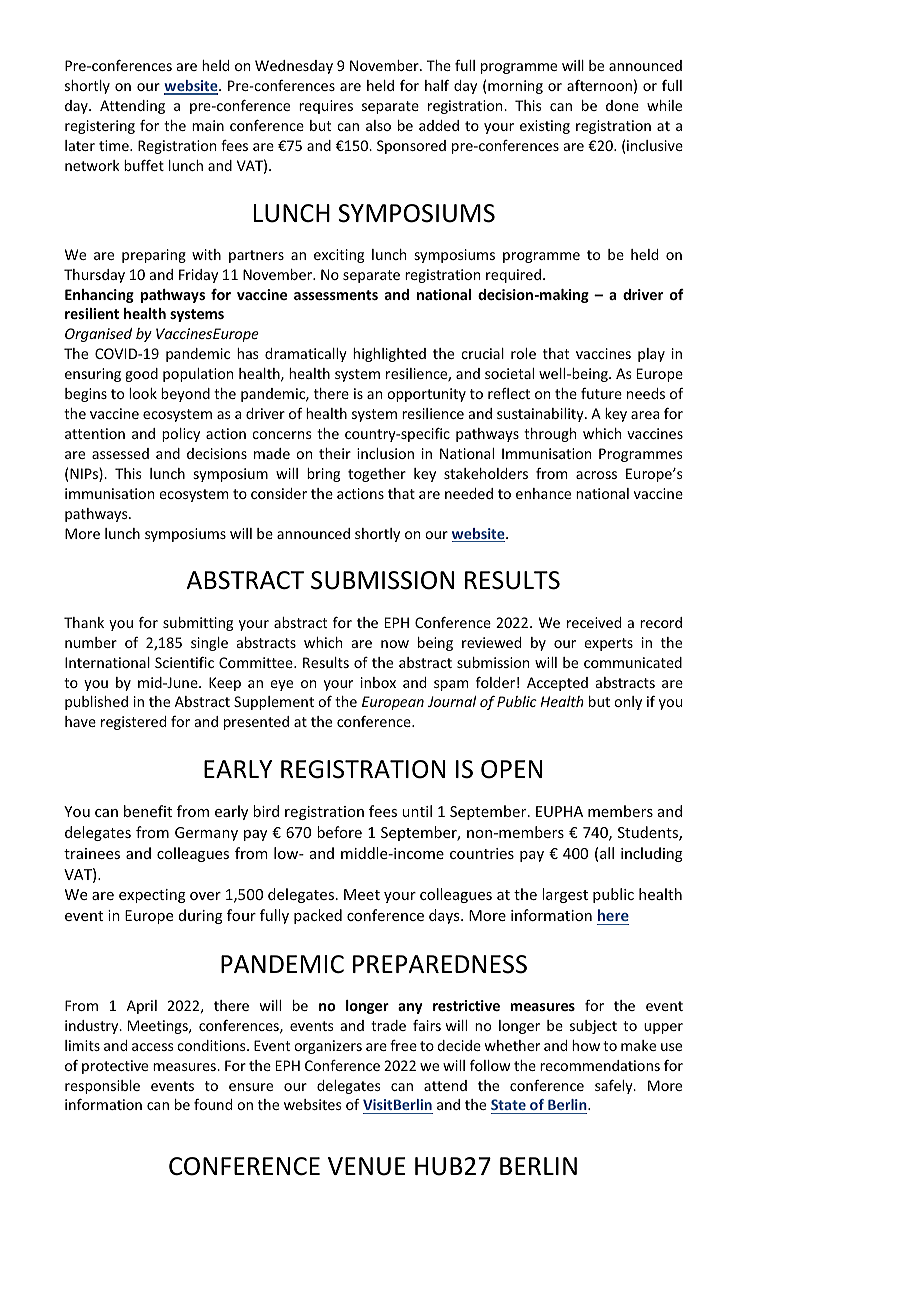 The height and width of the page is (1308, 924). Describe the element at coordinates (100, 127) in the page. I see `registering` at that location.
